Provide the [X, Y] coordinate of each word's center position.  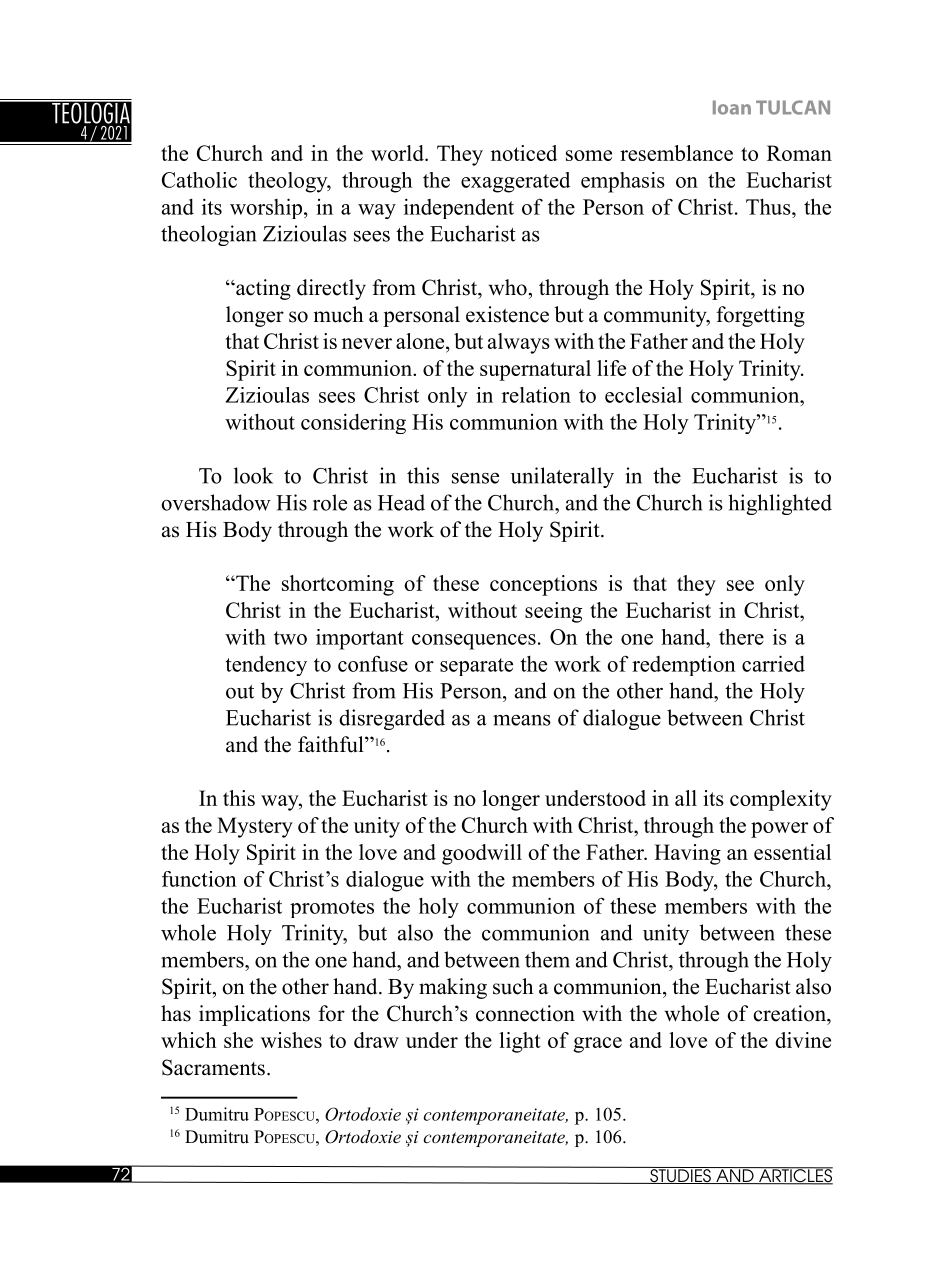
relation [536, 395]
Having [687, 854]
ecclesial [643, 395]
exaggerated [515, 182]
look [253, 475]
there [741, 637]
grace [597, 1045]
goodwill [482, 854]
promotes [332, 909]
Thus [769, 207]
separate [476, 667]
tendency [266, 665]
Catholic [199, 180]
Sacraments [213, 1067]
